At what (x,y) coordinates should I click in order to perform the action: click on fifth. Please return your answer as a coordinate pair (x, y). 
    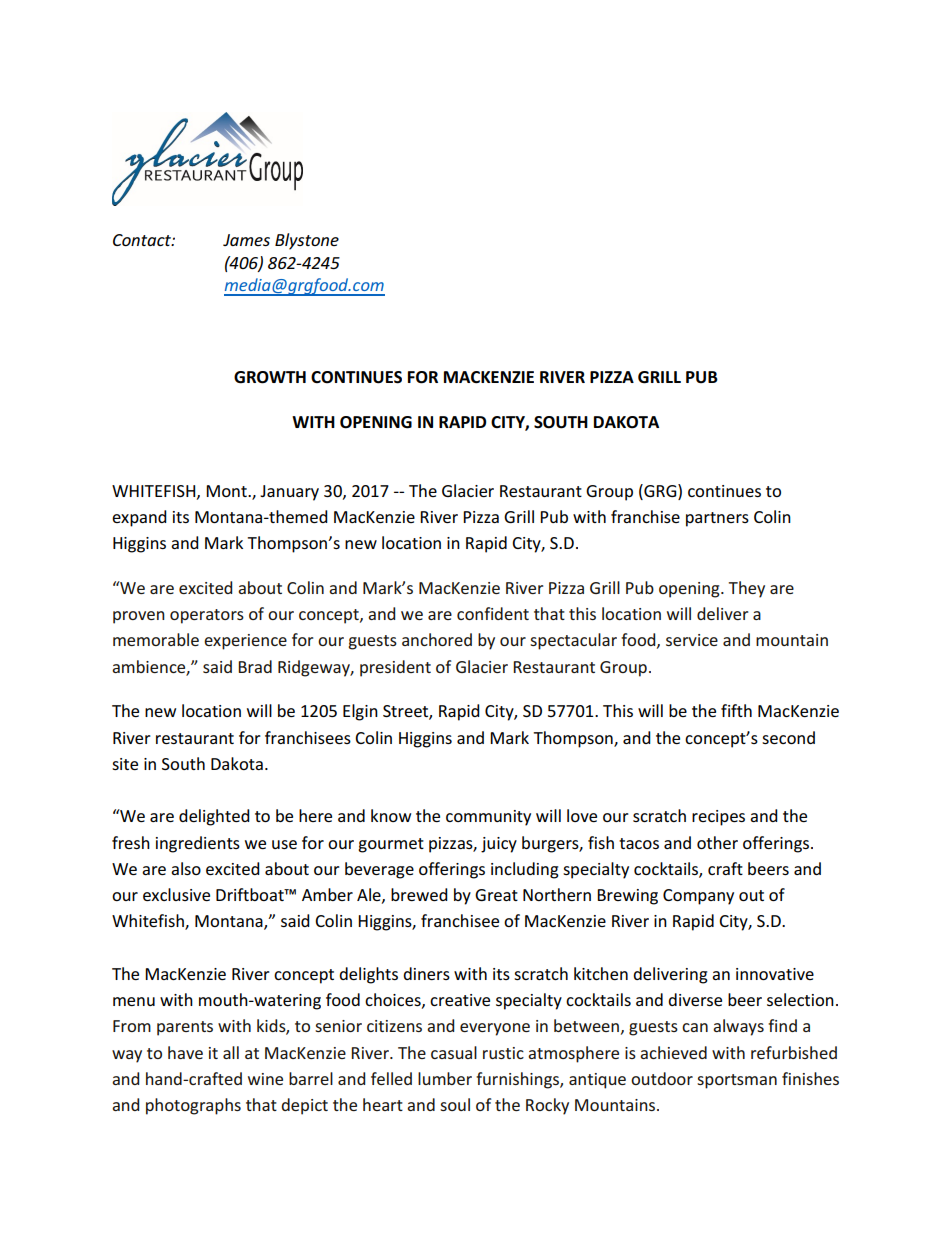
    Looking at the image, I should click on (736, 710).
